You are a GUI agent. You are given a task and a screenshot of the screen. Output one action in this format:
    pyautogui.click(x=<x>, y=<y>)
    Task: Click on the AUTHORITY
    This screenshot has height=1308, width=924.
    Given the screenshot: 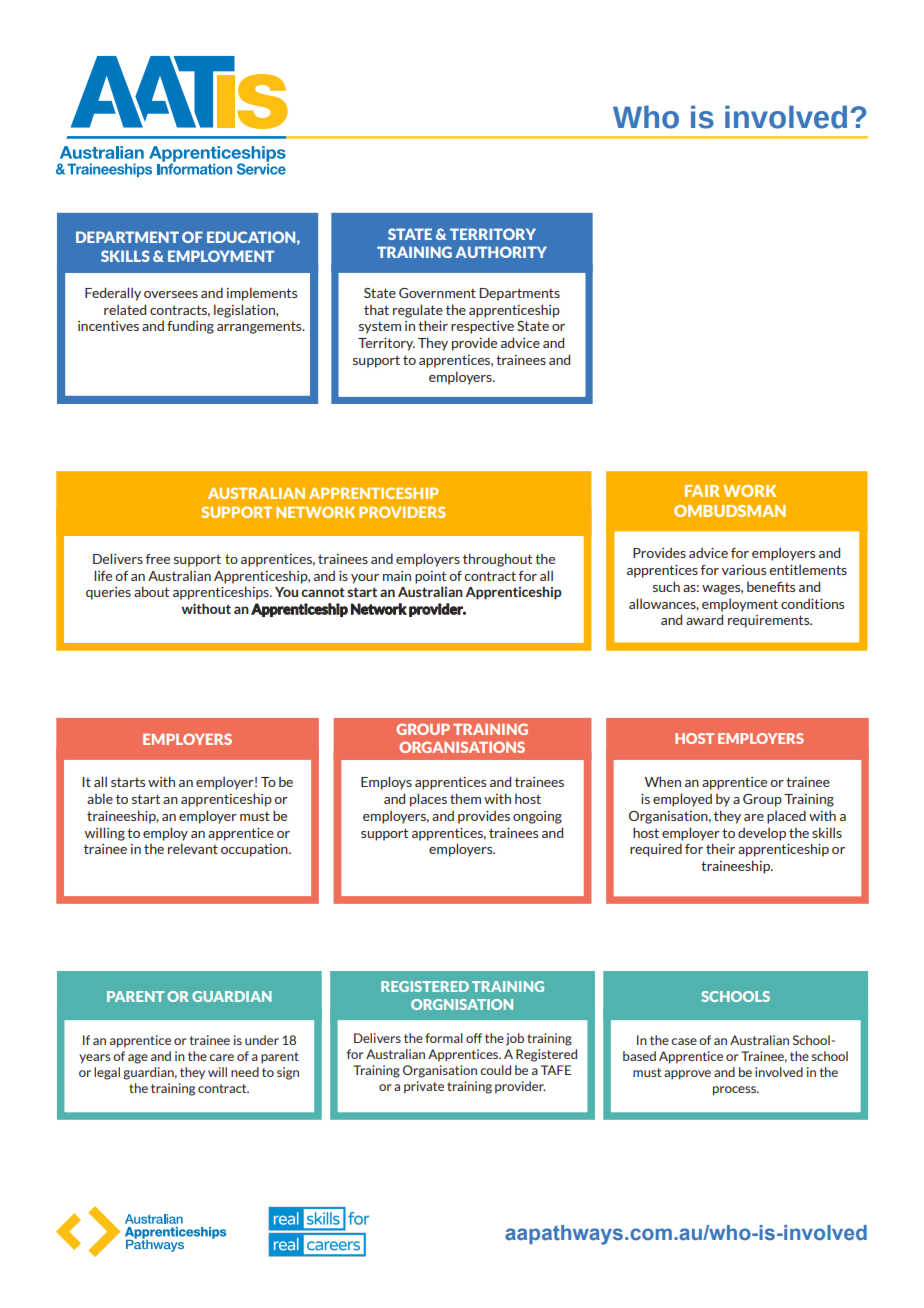 What is the action you would take?
    pyautogui.click(x=501, y=252)
